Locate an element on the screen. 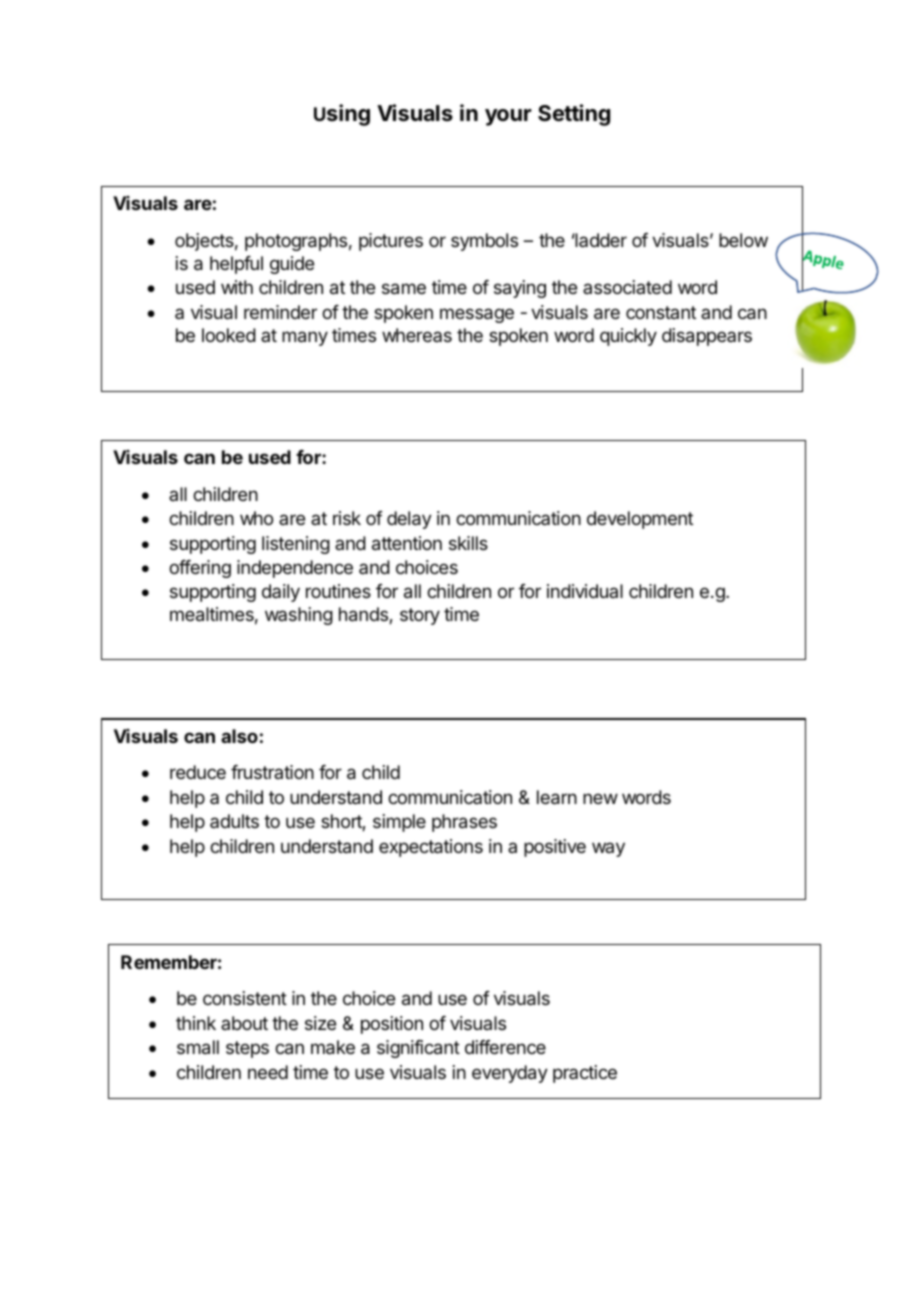  difference is located at coordinates (505, 1047).
